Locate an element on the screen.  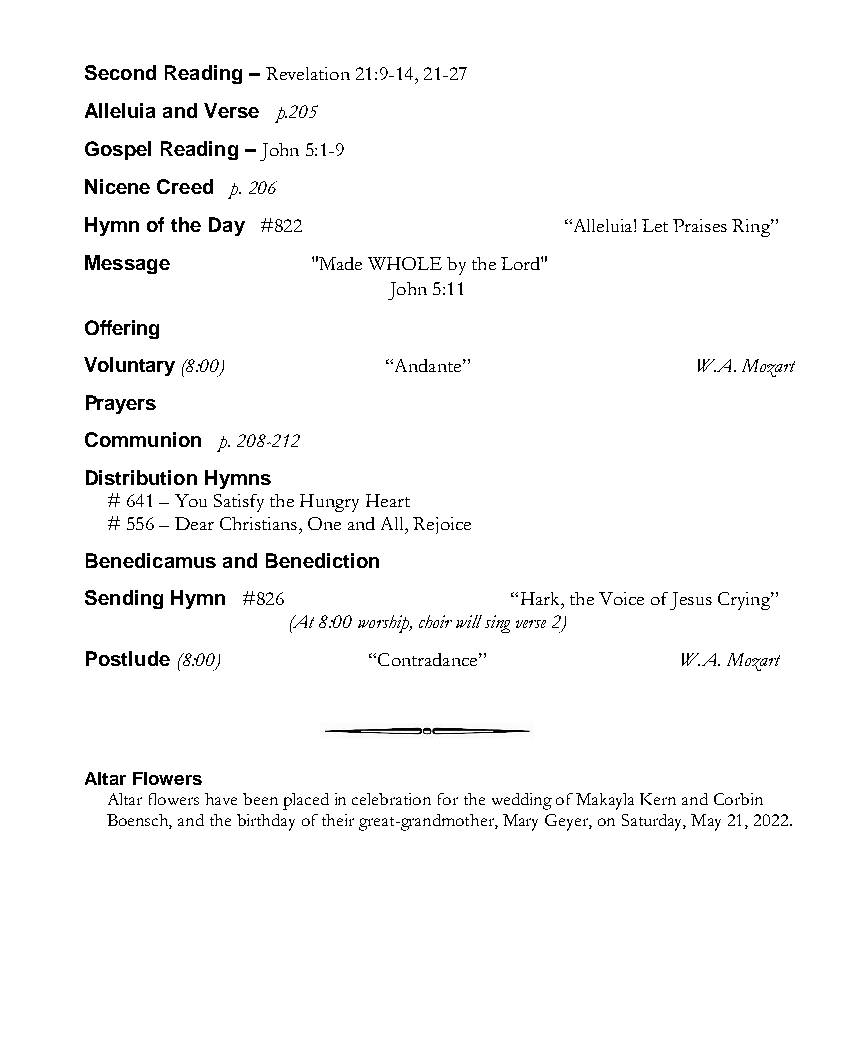
Sending is located at coordinates (124, 599).
